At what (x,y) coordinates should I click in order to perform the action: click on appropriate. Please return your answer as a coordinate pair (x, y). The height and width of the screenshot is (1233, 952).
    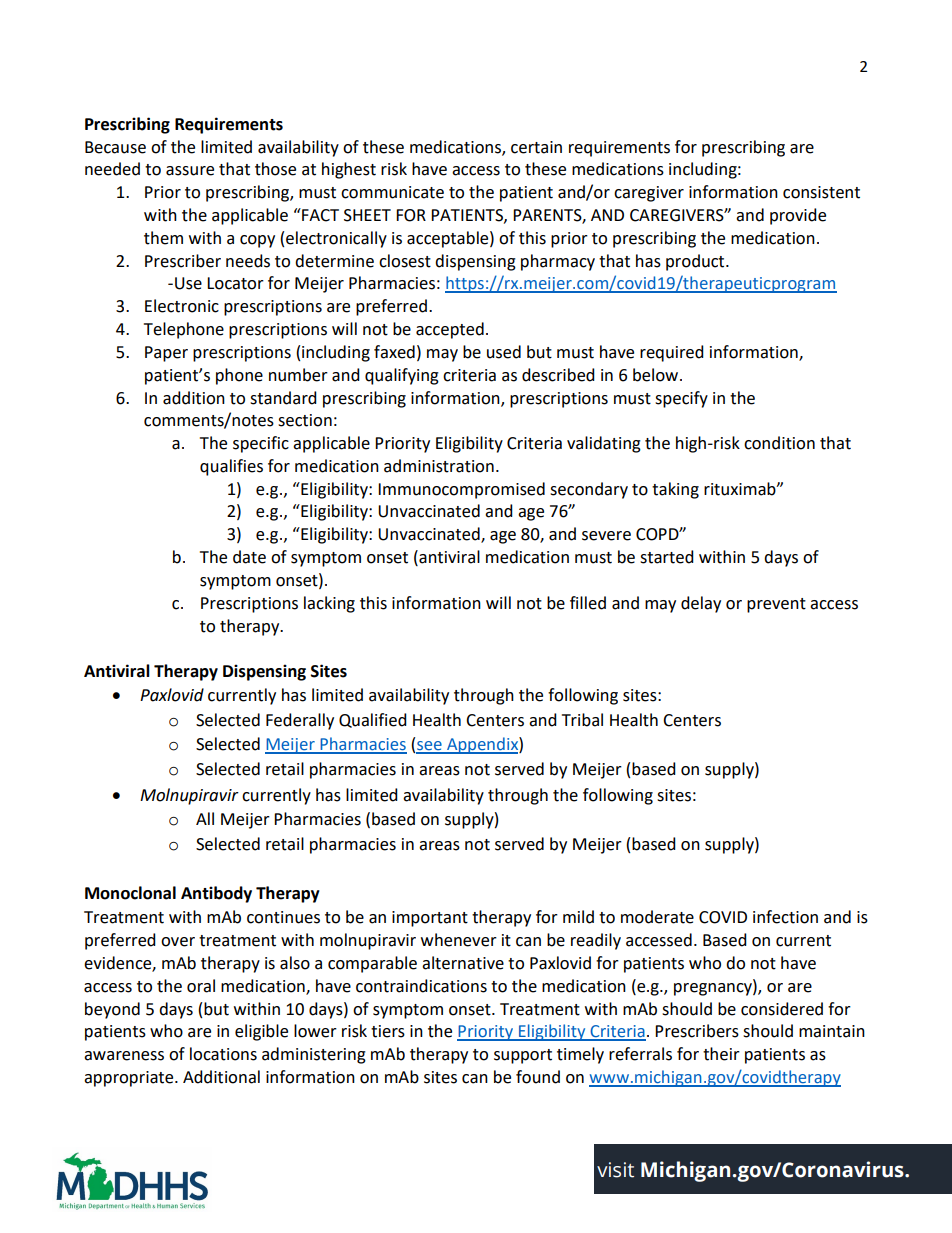
    Looking at the image, I should click on (130, 1079).
